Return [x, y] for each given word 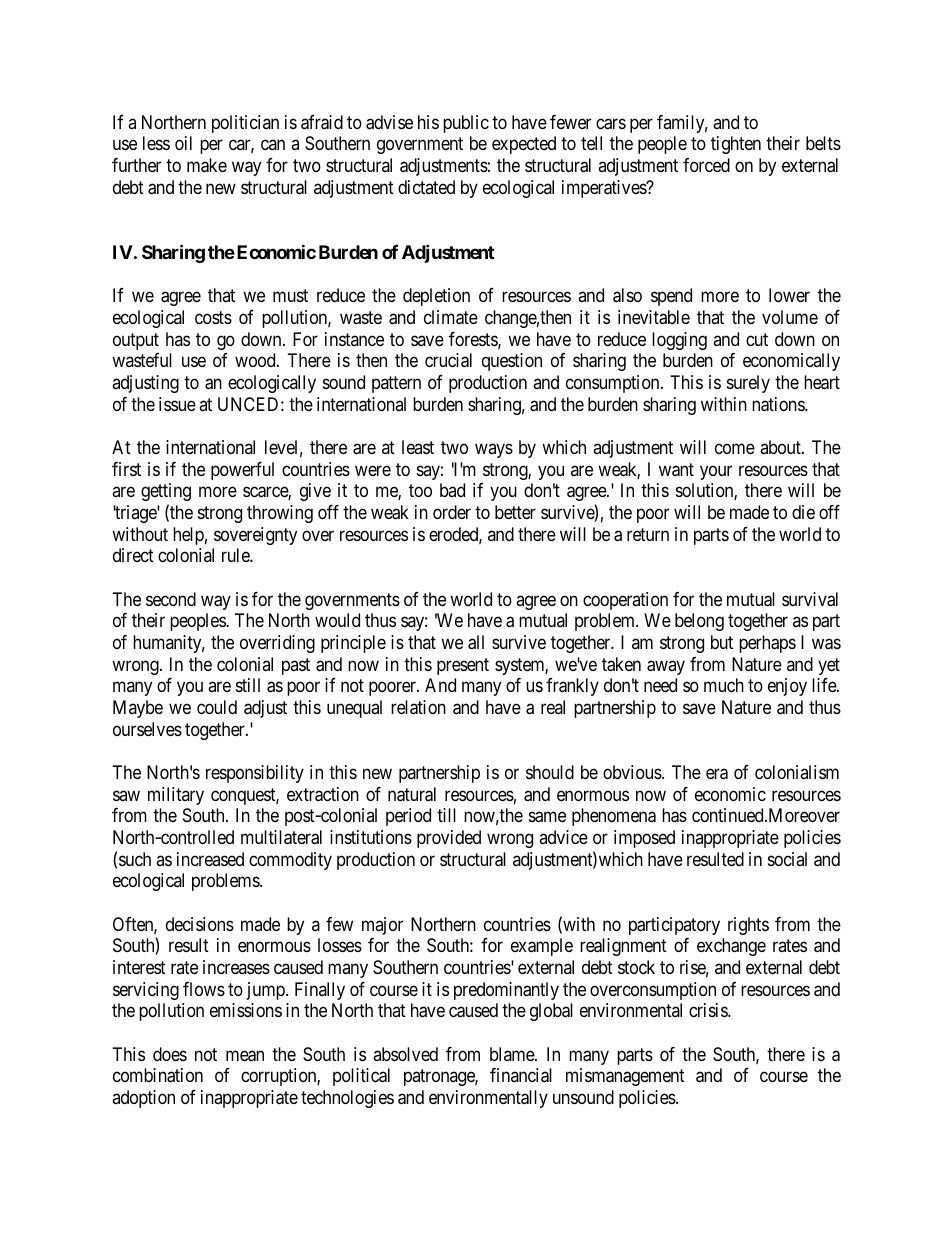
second [171, 599]
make [207, 165]
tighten [736, 145]
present [463, 666]
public [466, 124]
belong [699, 622]
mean [245, 1056]
